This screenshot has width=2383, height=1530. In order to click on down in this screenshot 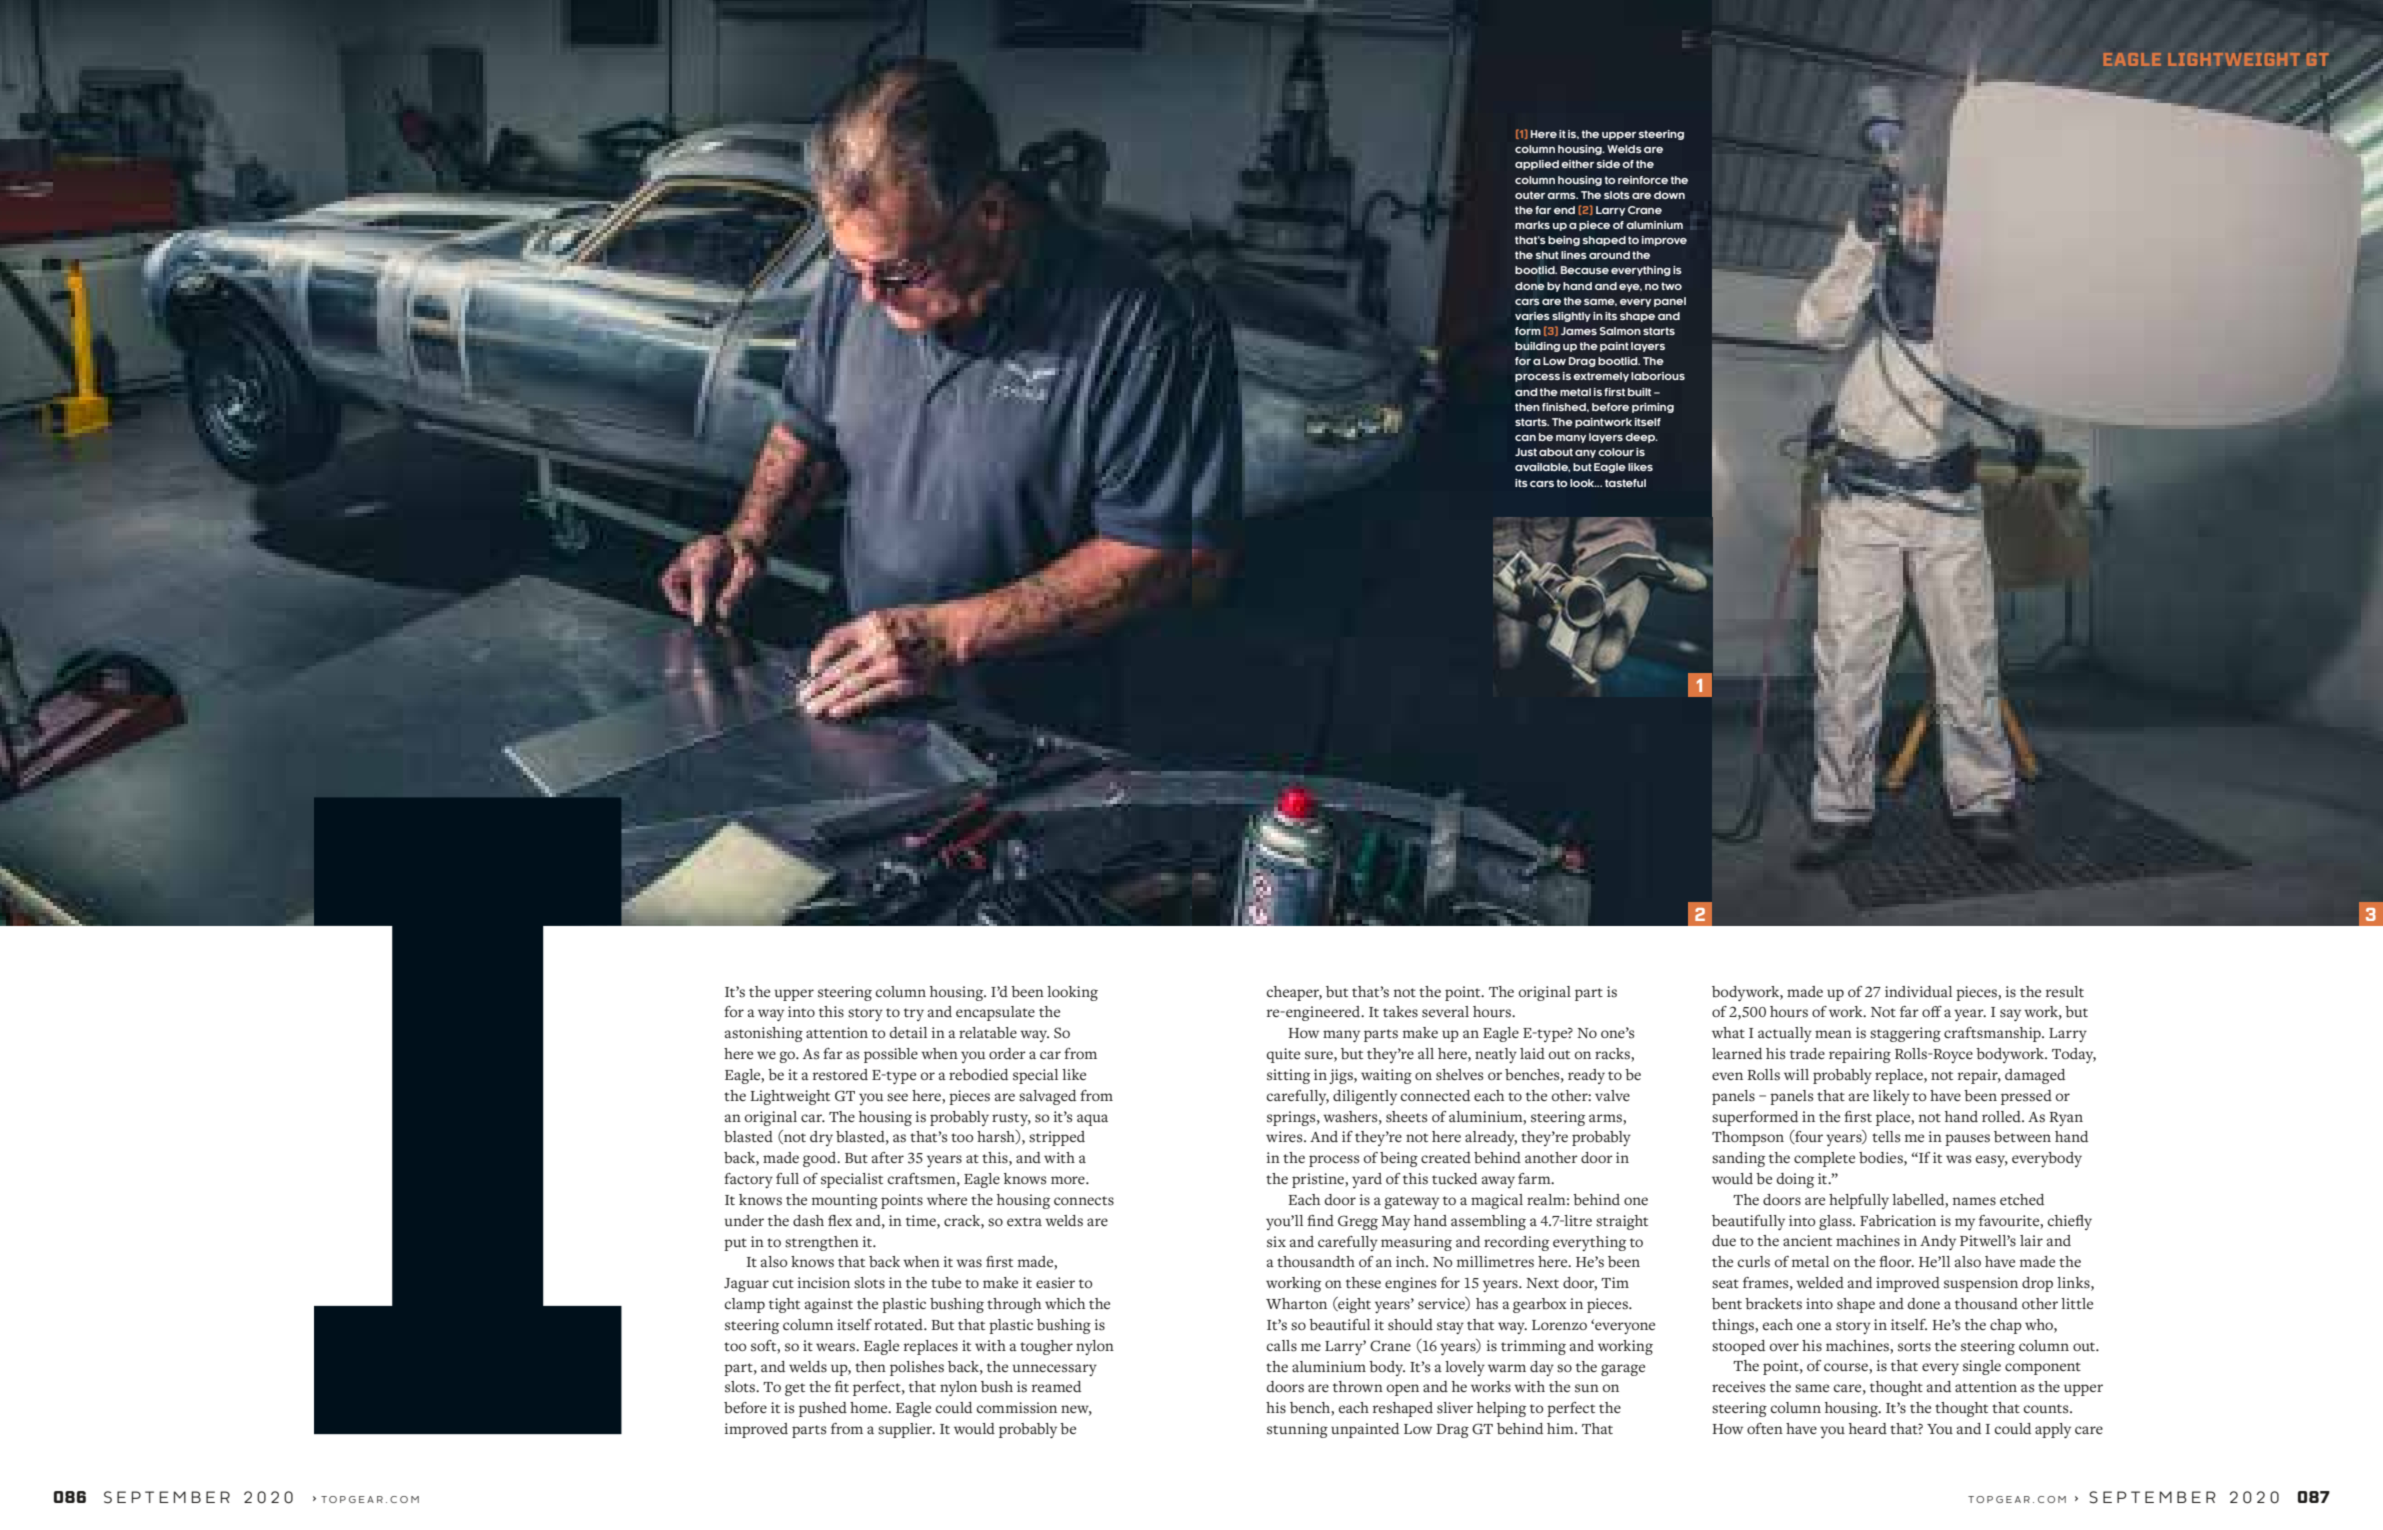, I will do `click(1669, 195)`.
